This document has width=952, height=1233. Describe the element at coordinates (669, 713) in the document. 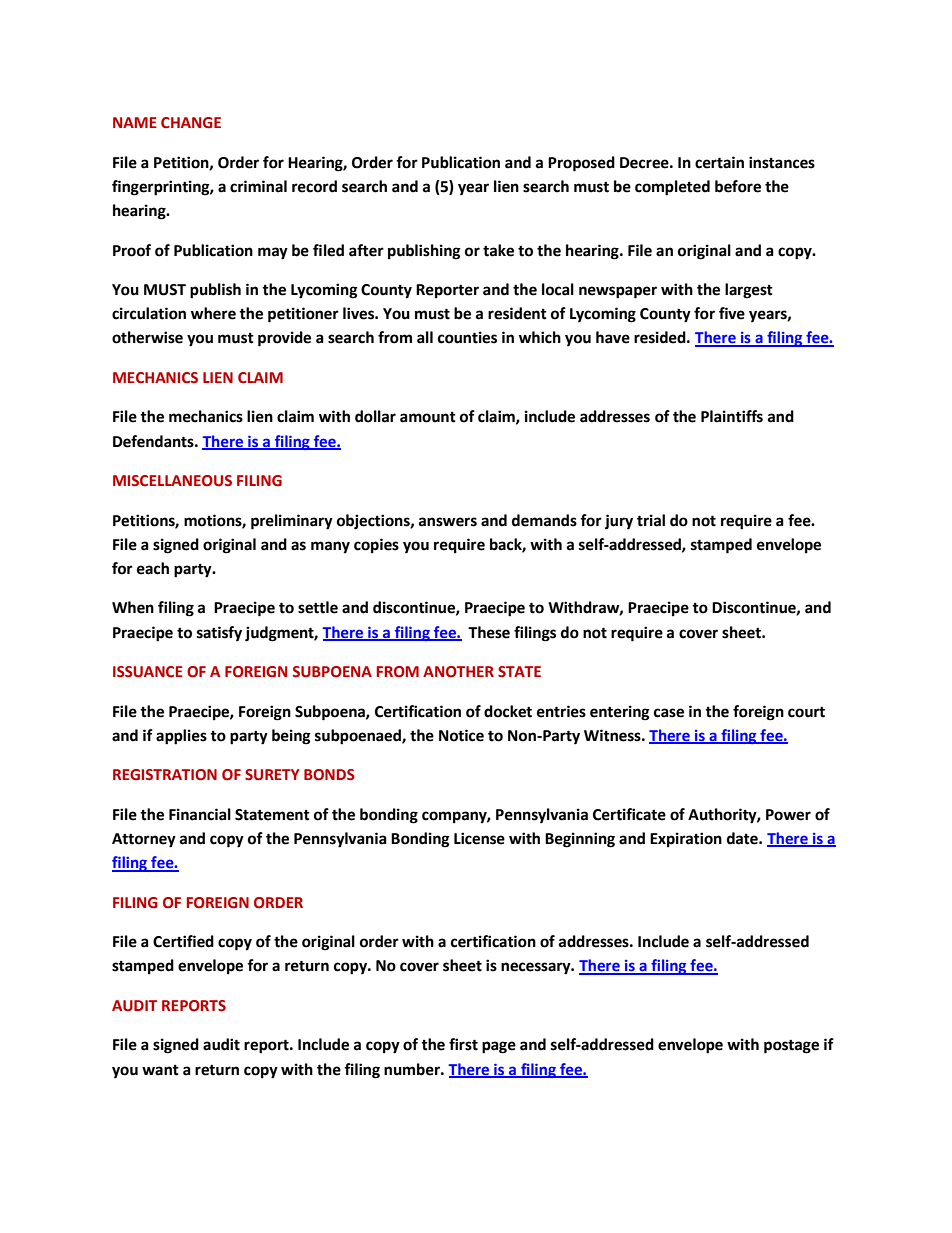

I see `case` at that location.
